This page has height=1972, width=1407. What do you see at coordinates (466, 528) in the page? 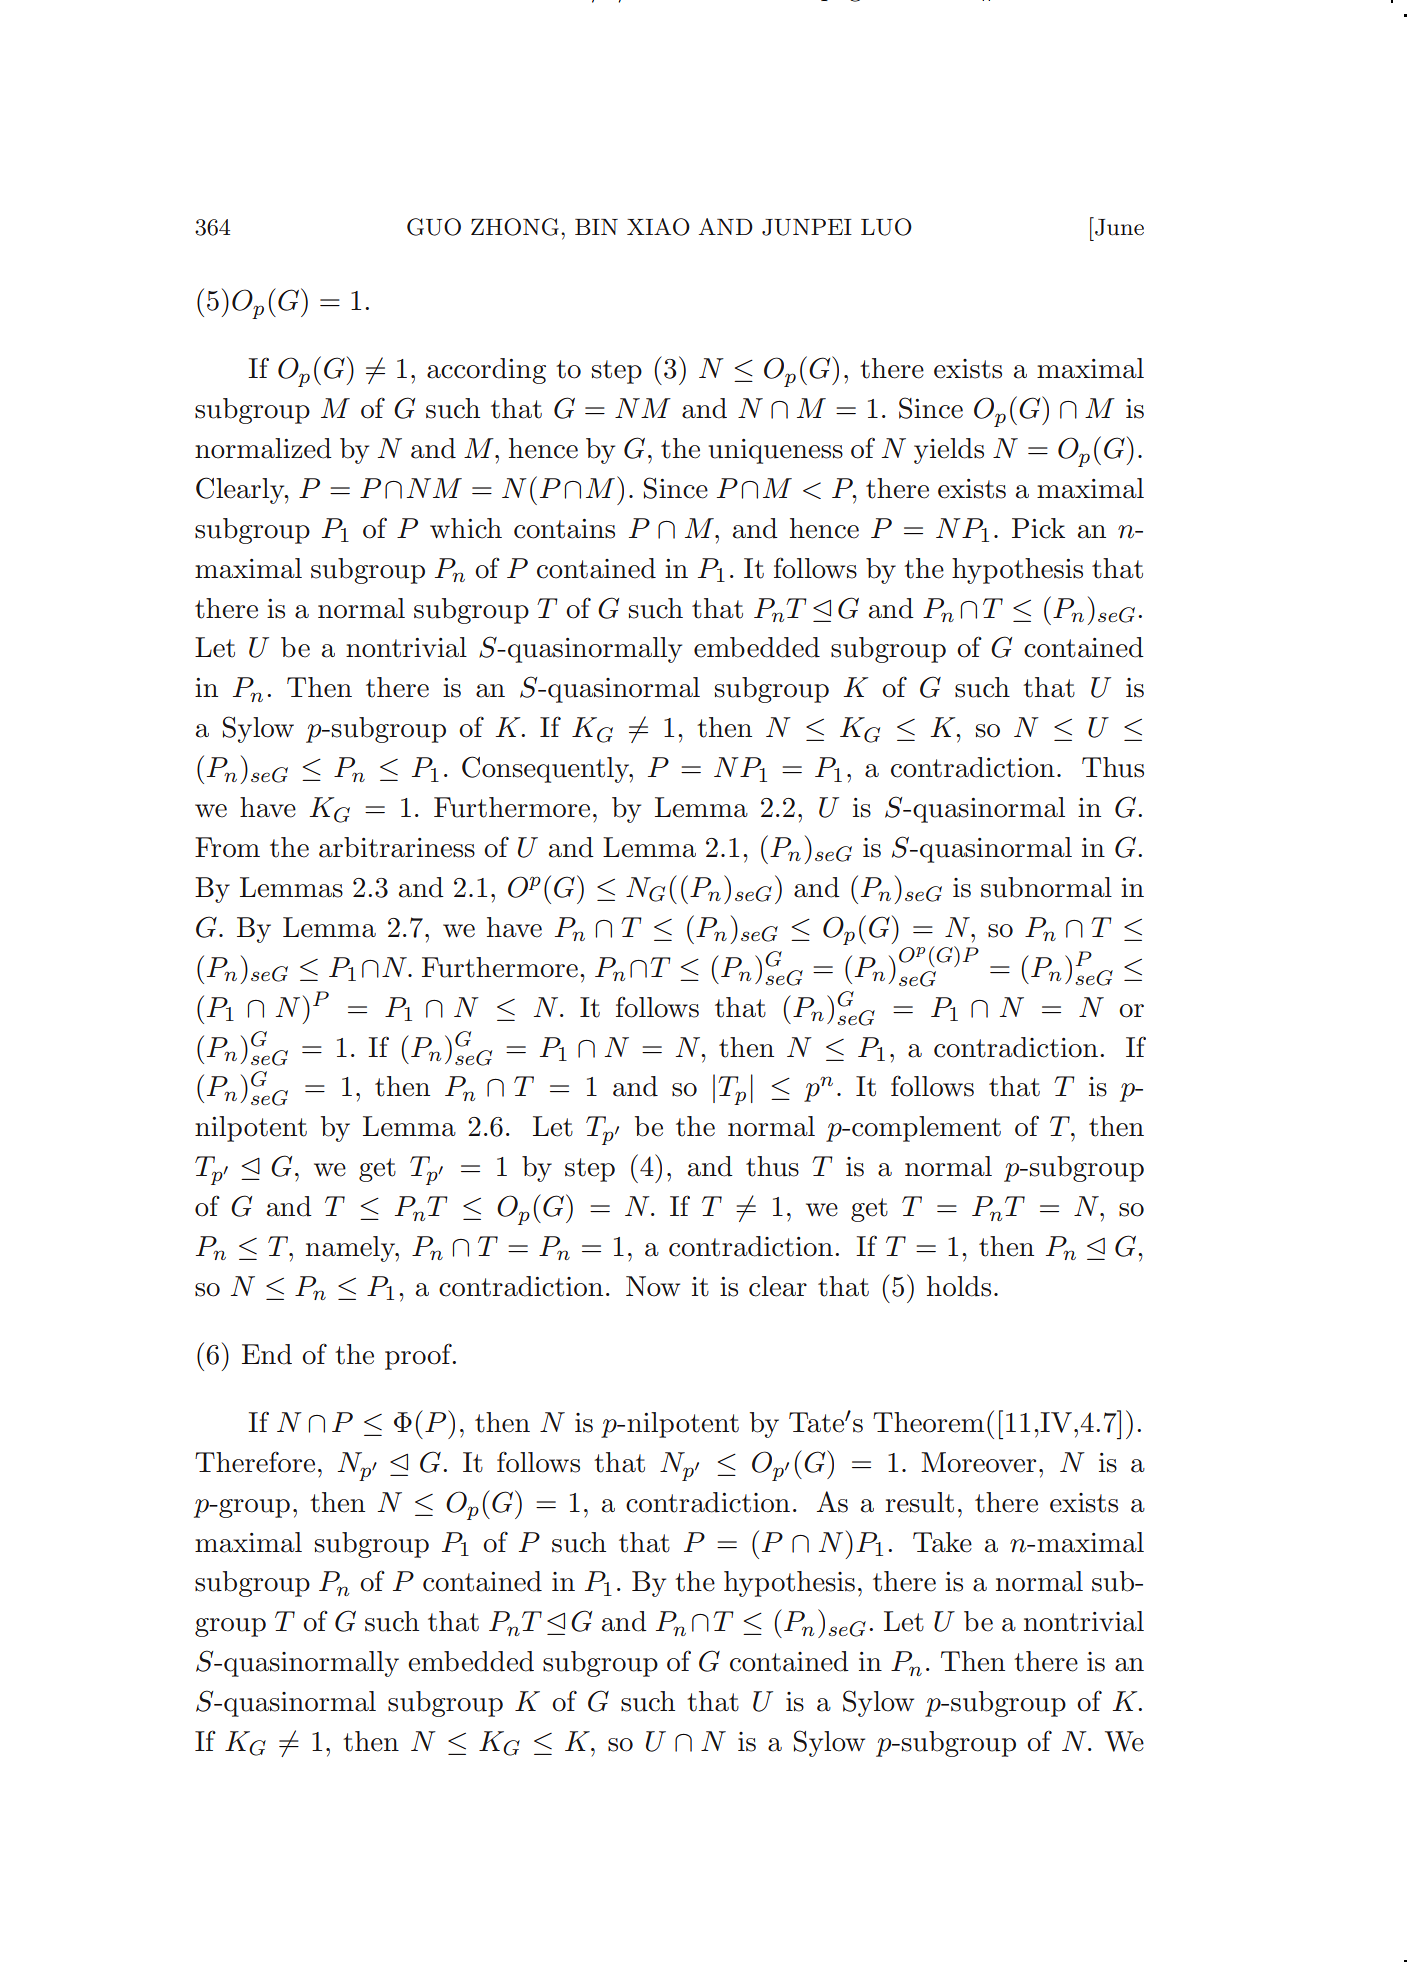
I see `which` at bounding box center [466, 528].
